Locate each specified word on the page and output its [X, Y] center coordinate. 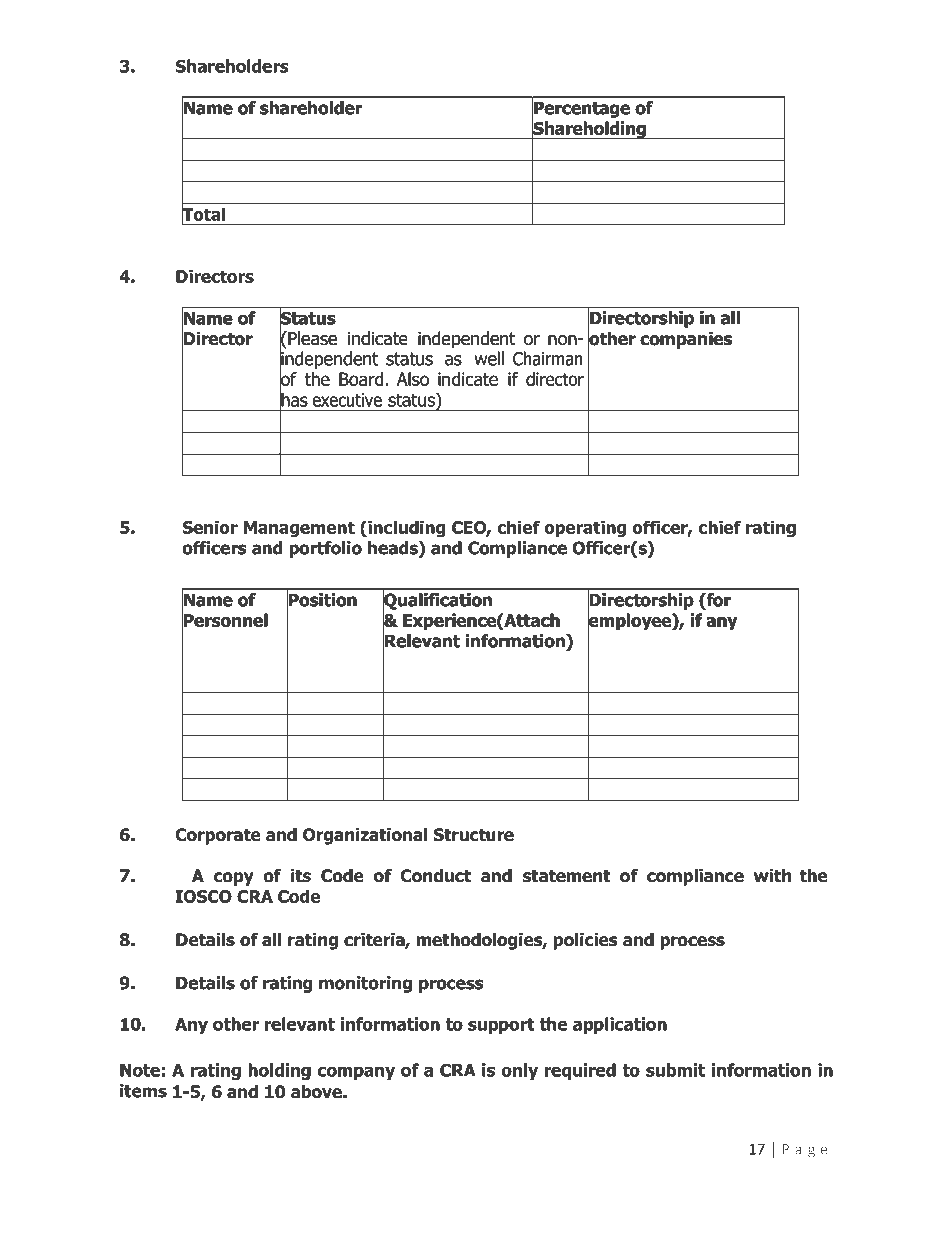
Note [140, 1070]
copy [234, 879]
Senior [210, 527]
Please [311, 338]
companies [686, 340]
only [519, 1071]
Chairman [548, 358]
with [772, 875]
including [405, 529]
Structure [474, 835]
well [489, 358]
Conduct [436, 876]
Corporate [218, 836]
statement [567, 876]
